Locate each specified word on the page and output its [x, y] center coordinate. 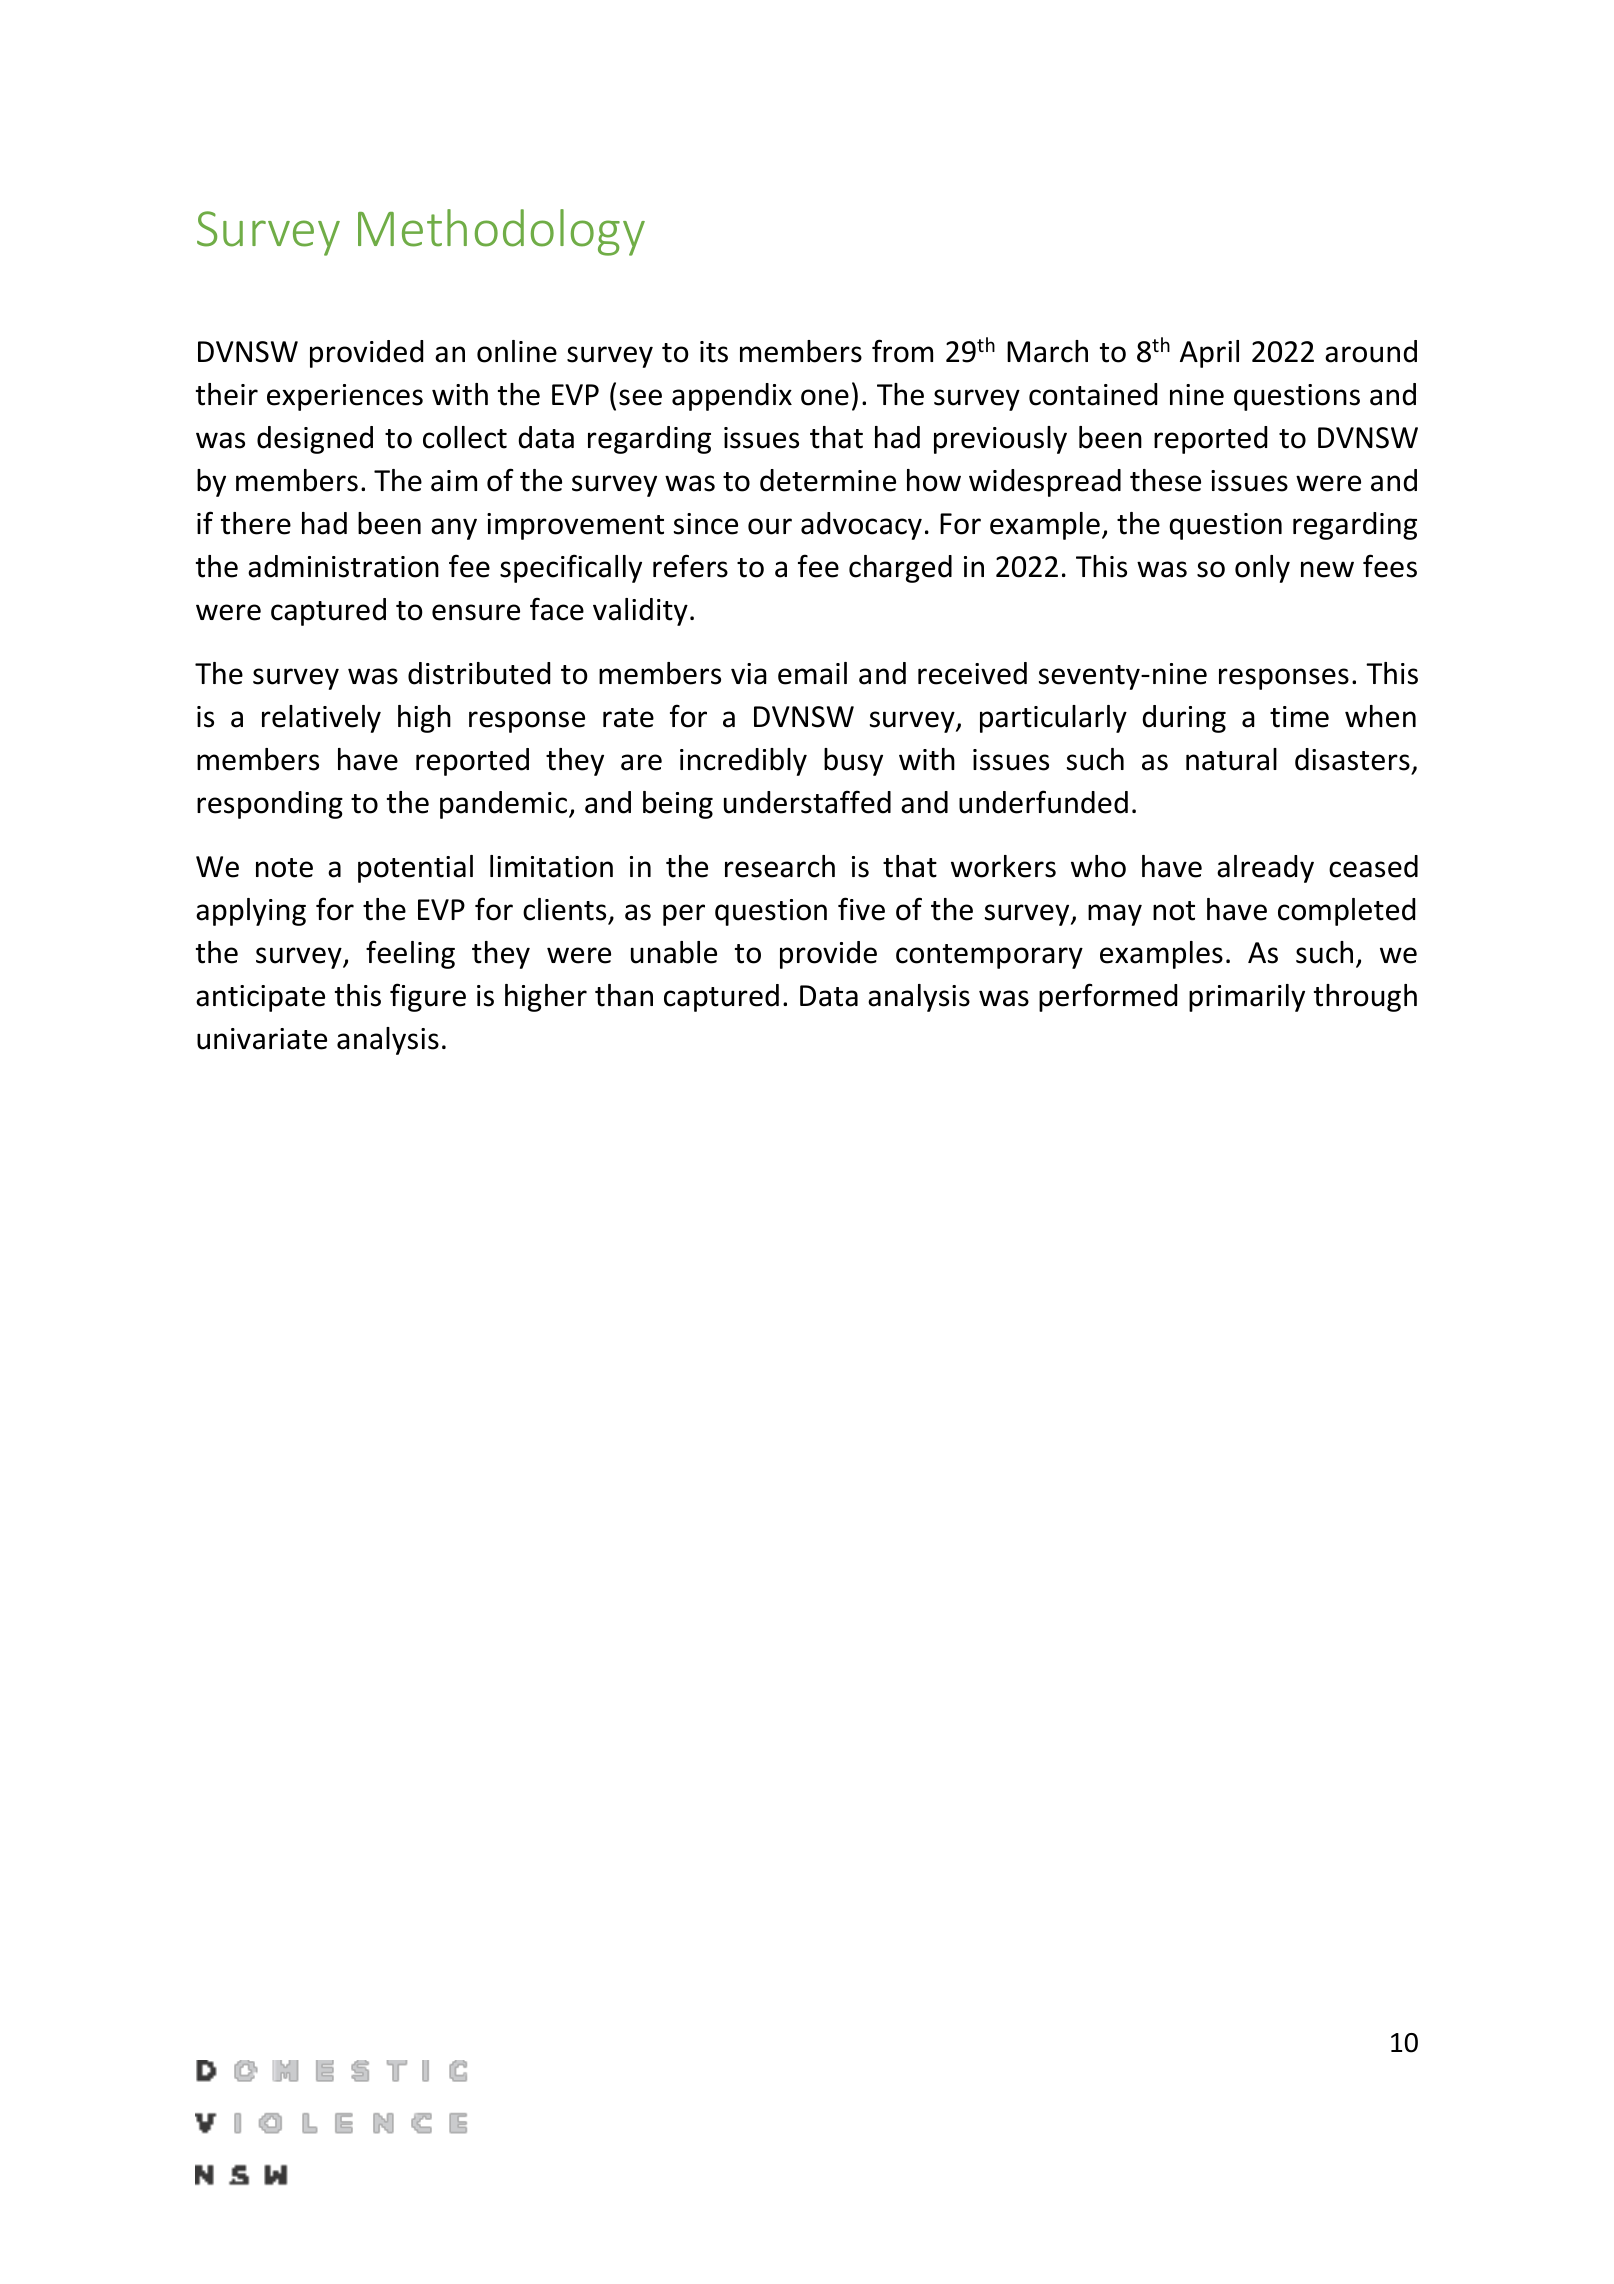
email [812, 673]
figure [428, 997]
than [624, 995]
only [1262, 569]
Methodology [501, 232]
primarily [1247, 998]
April [1209, 354]
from [902, 351]
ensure [476, 612]
